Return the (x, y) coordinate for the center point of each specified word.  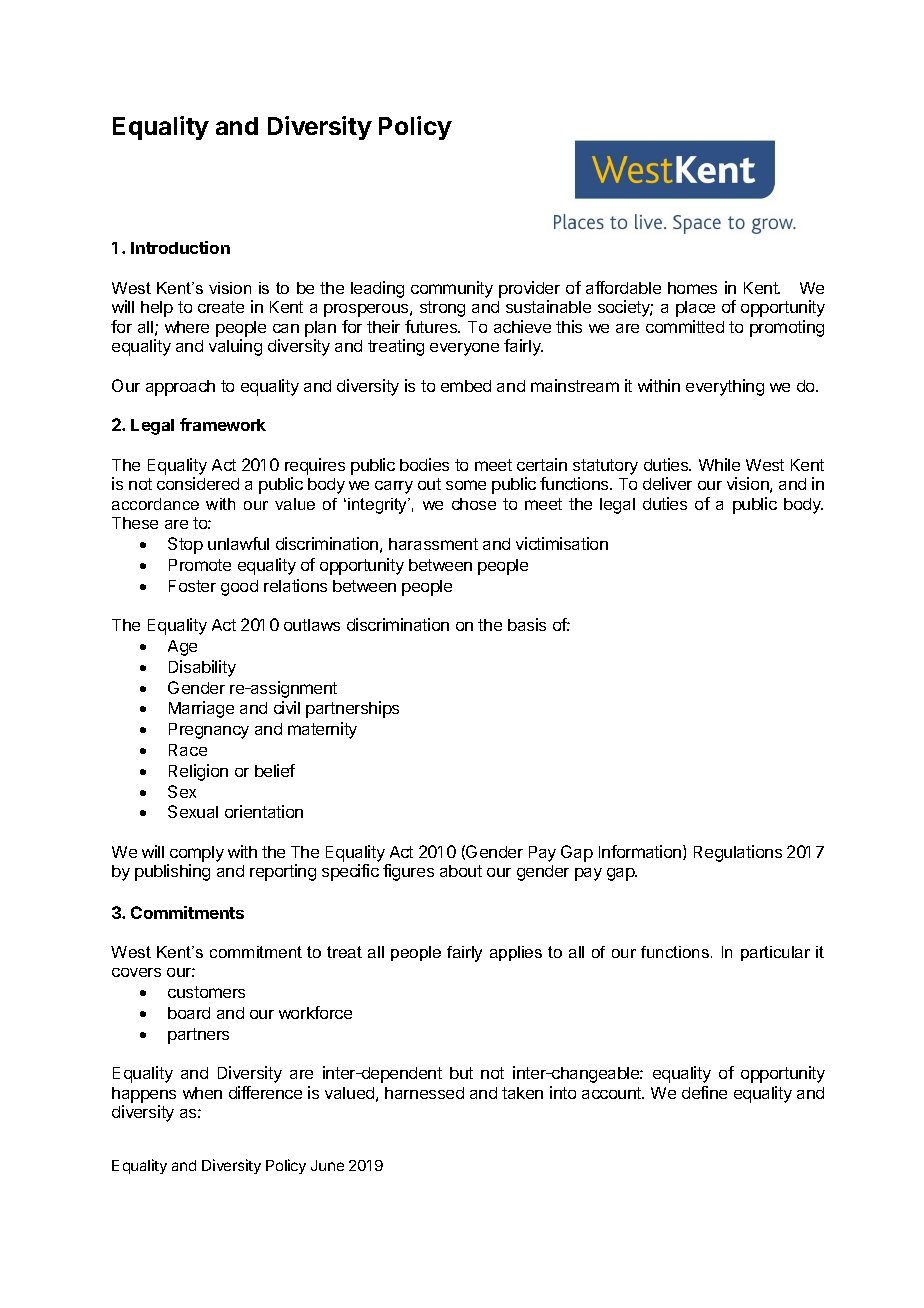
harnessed (424, 1093)
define (704, 1092)
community (452, 289)
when (202, 1093)
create (221, 307)
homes (692, 288)
